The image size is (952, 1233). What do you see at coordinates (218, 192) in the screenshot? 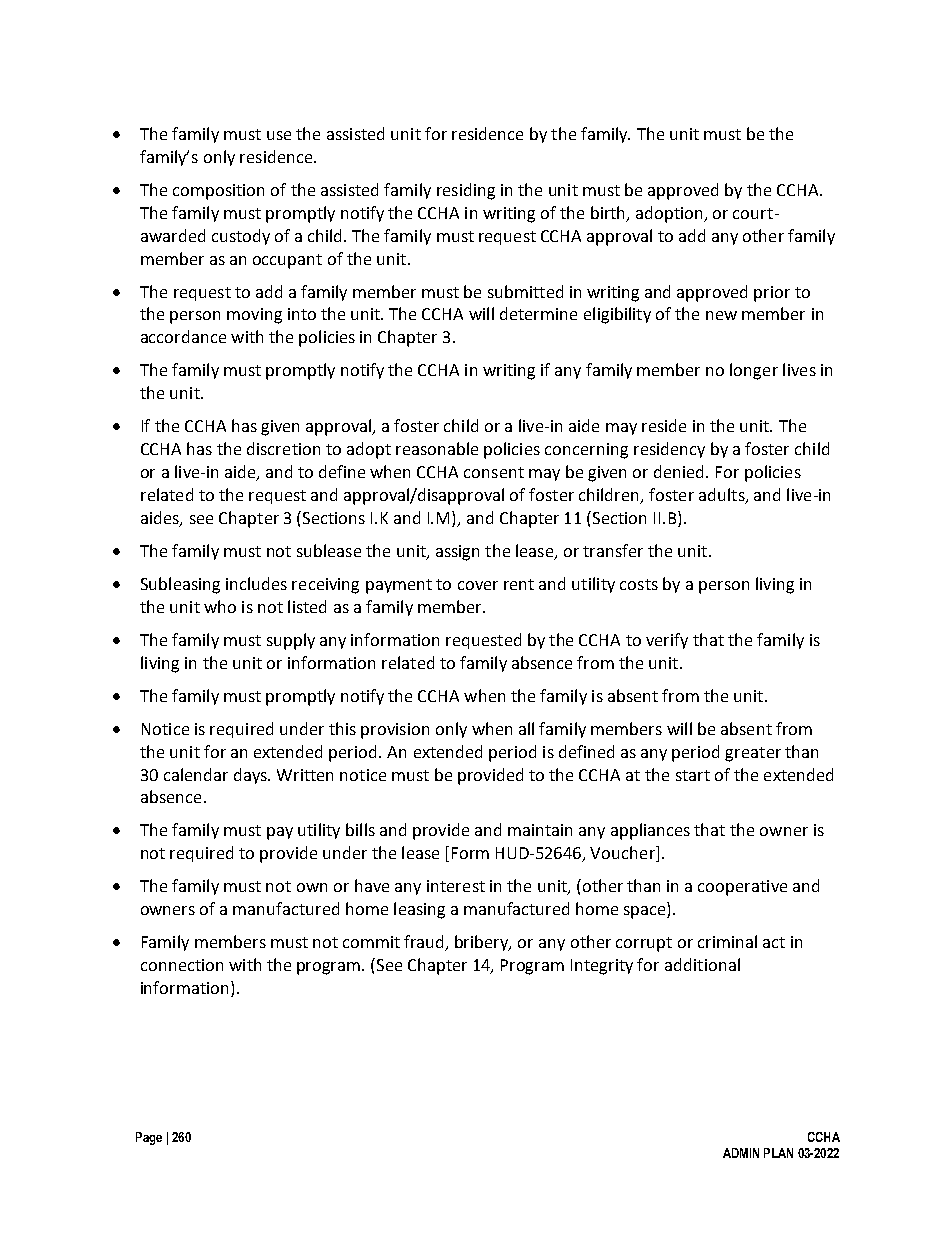
I see `composition` at bounding box center [218, 192].
